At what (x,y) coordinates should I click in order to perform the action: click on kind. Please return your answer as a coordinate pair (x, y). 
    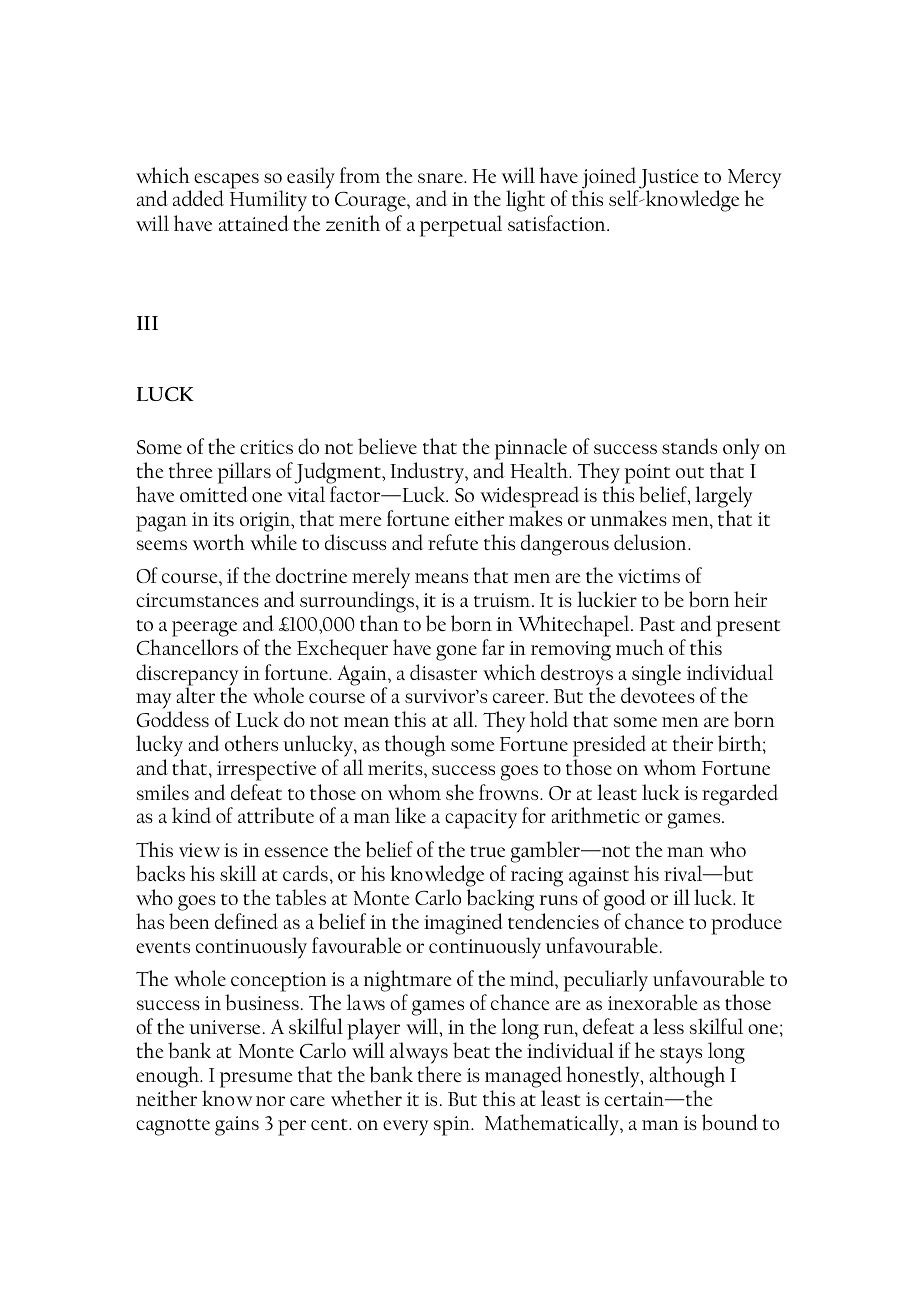
    Looking at the image, I should click on (191, 815).
